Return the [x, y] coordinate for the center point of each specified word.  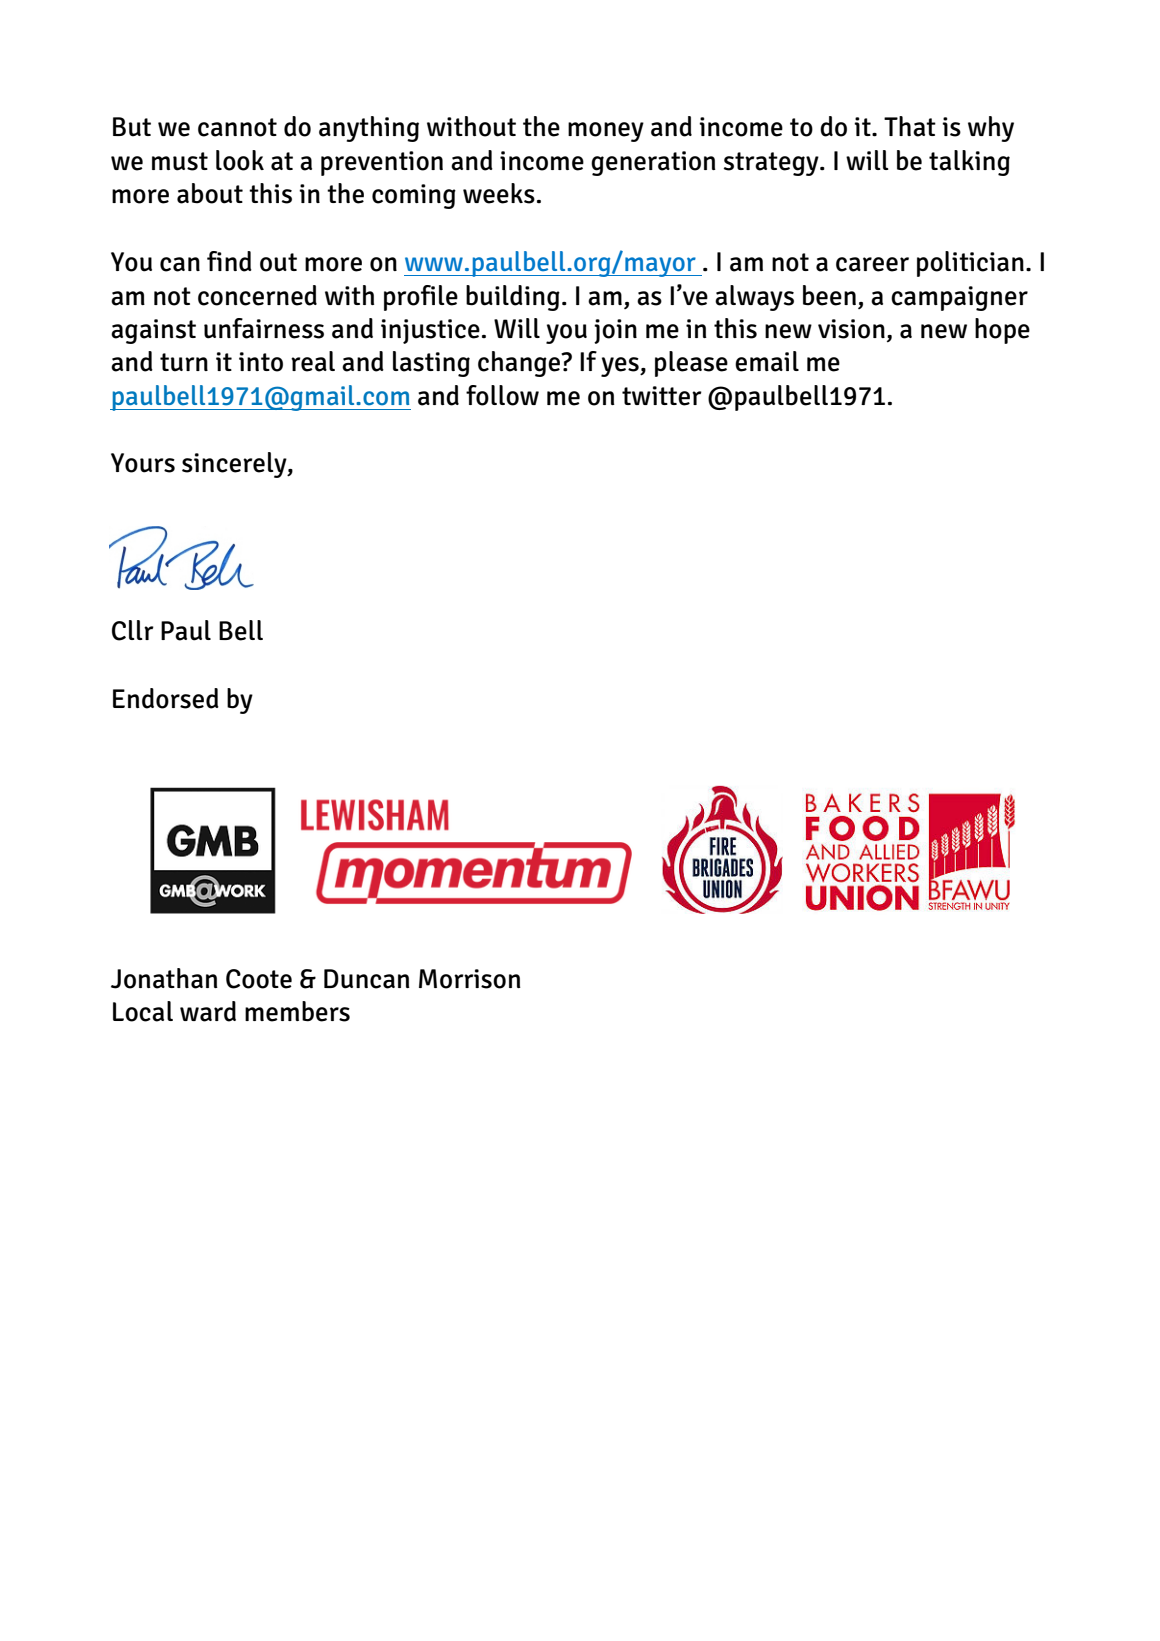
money [606, 132]
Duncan [367, 979]
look [240, 160]
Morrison [470, 979]
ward [208, 1011]
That [910, 126]
